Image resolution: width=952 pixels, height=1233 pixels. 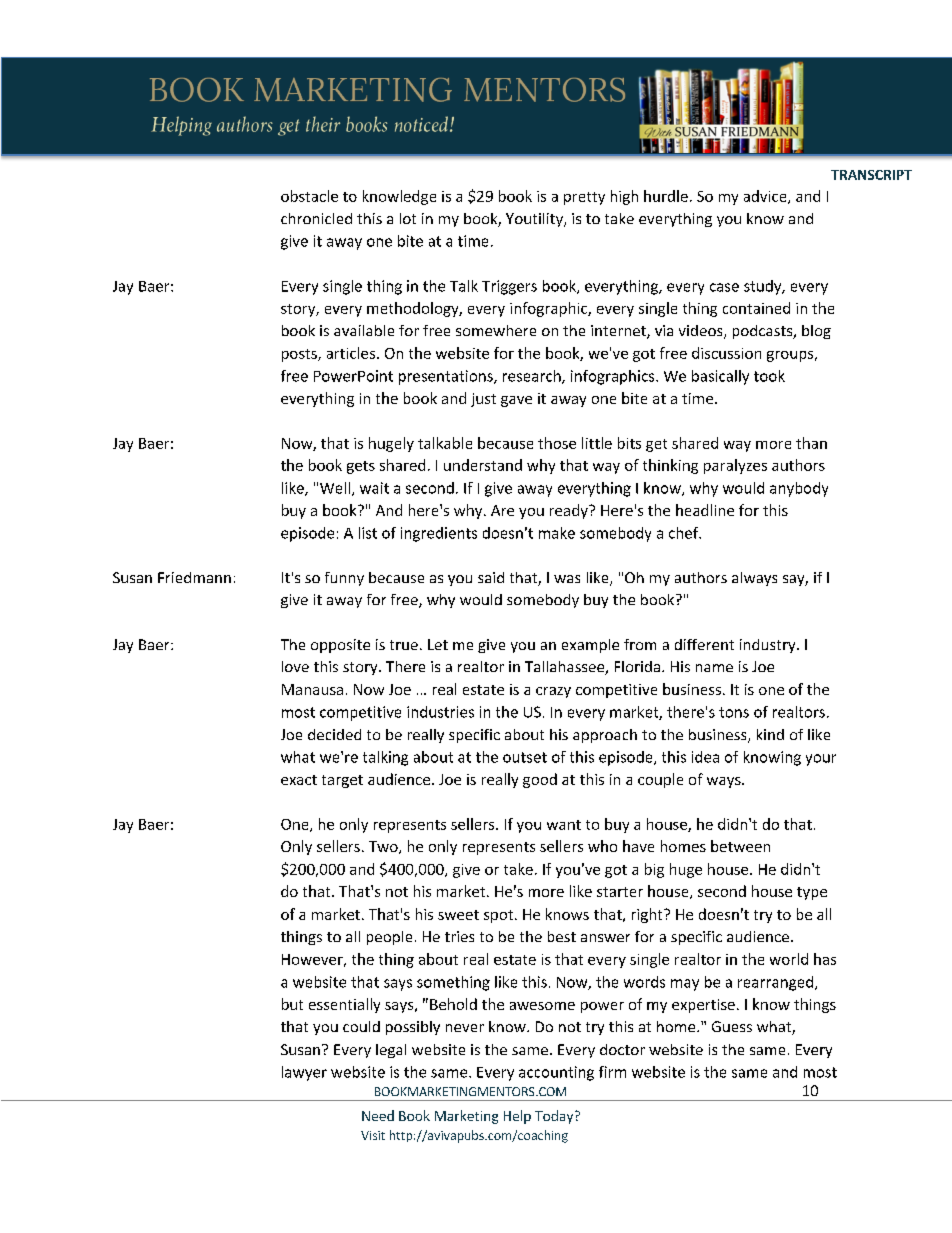 What do you see at coordinates (799, 489) in the screenshot?
I see `anybody` at bounding box center [799, 489].
